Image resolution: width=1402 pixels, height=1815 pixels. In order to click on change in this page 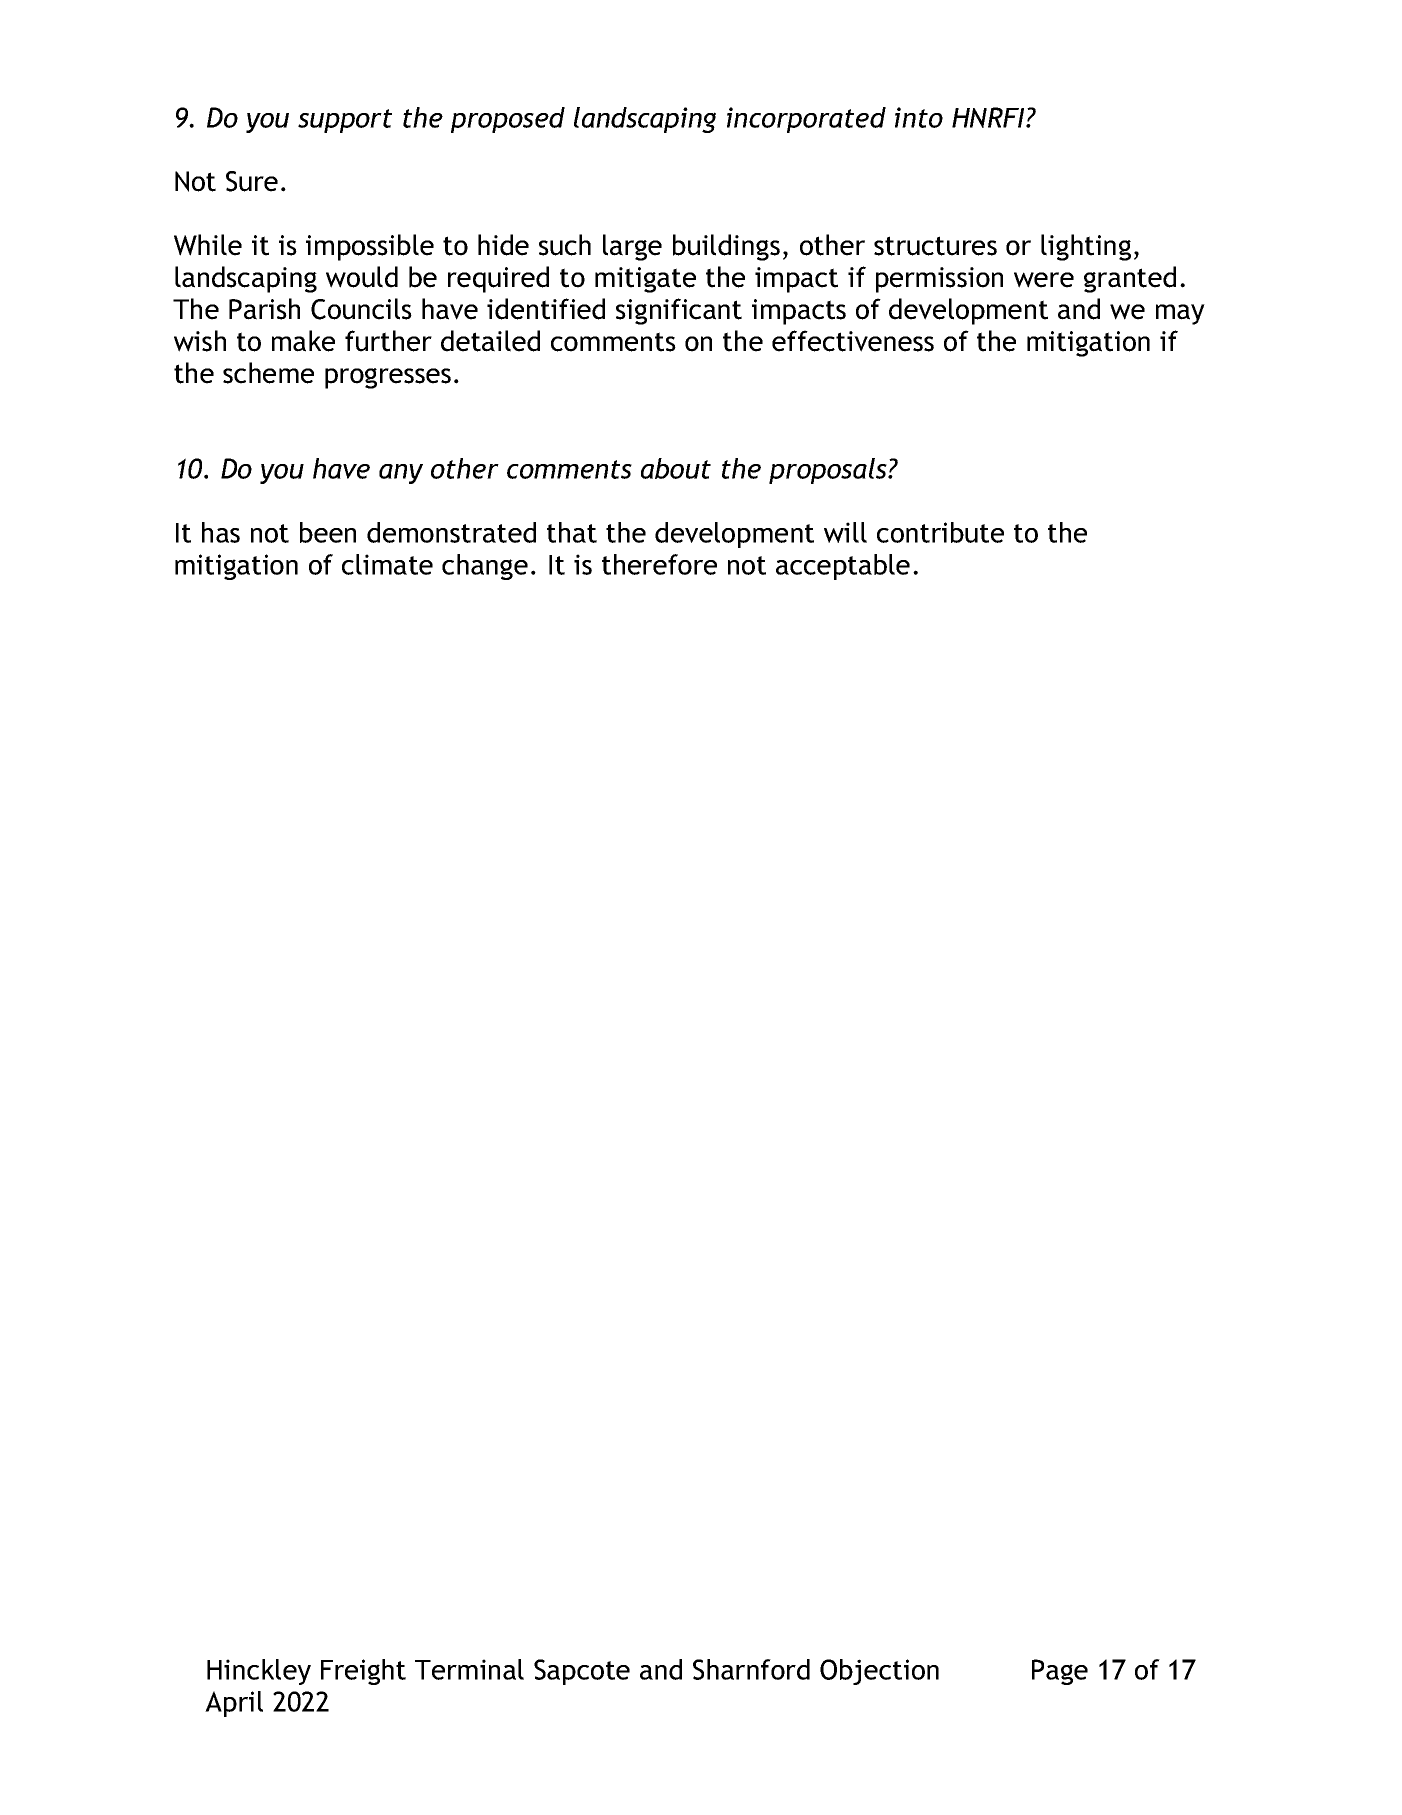, I will do `click(485, 567)`.
